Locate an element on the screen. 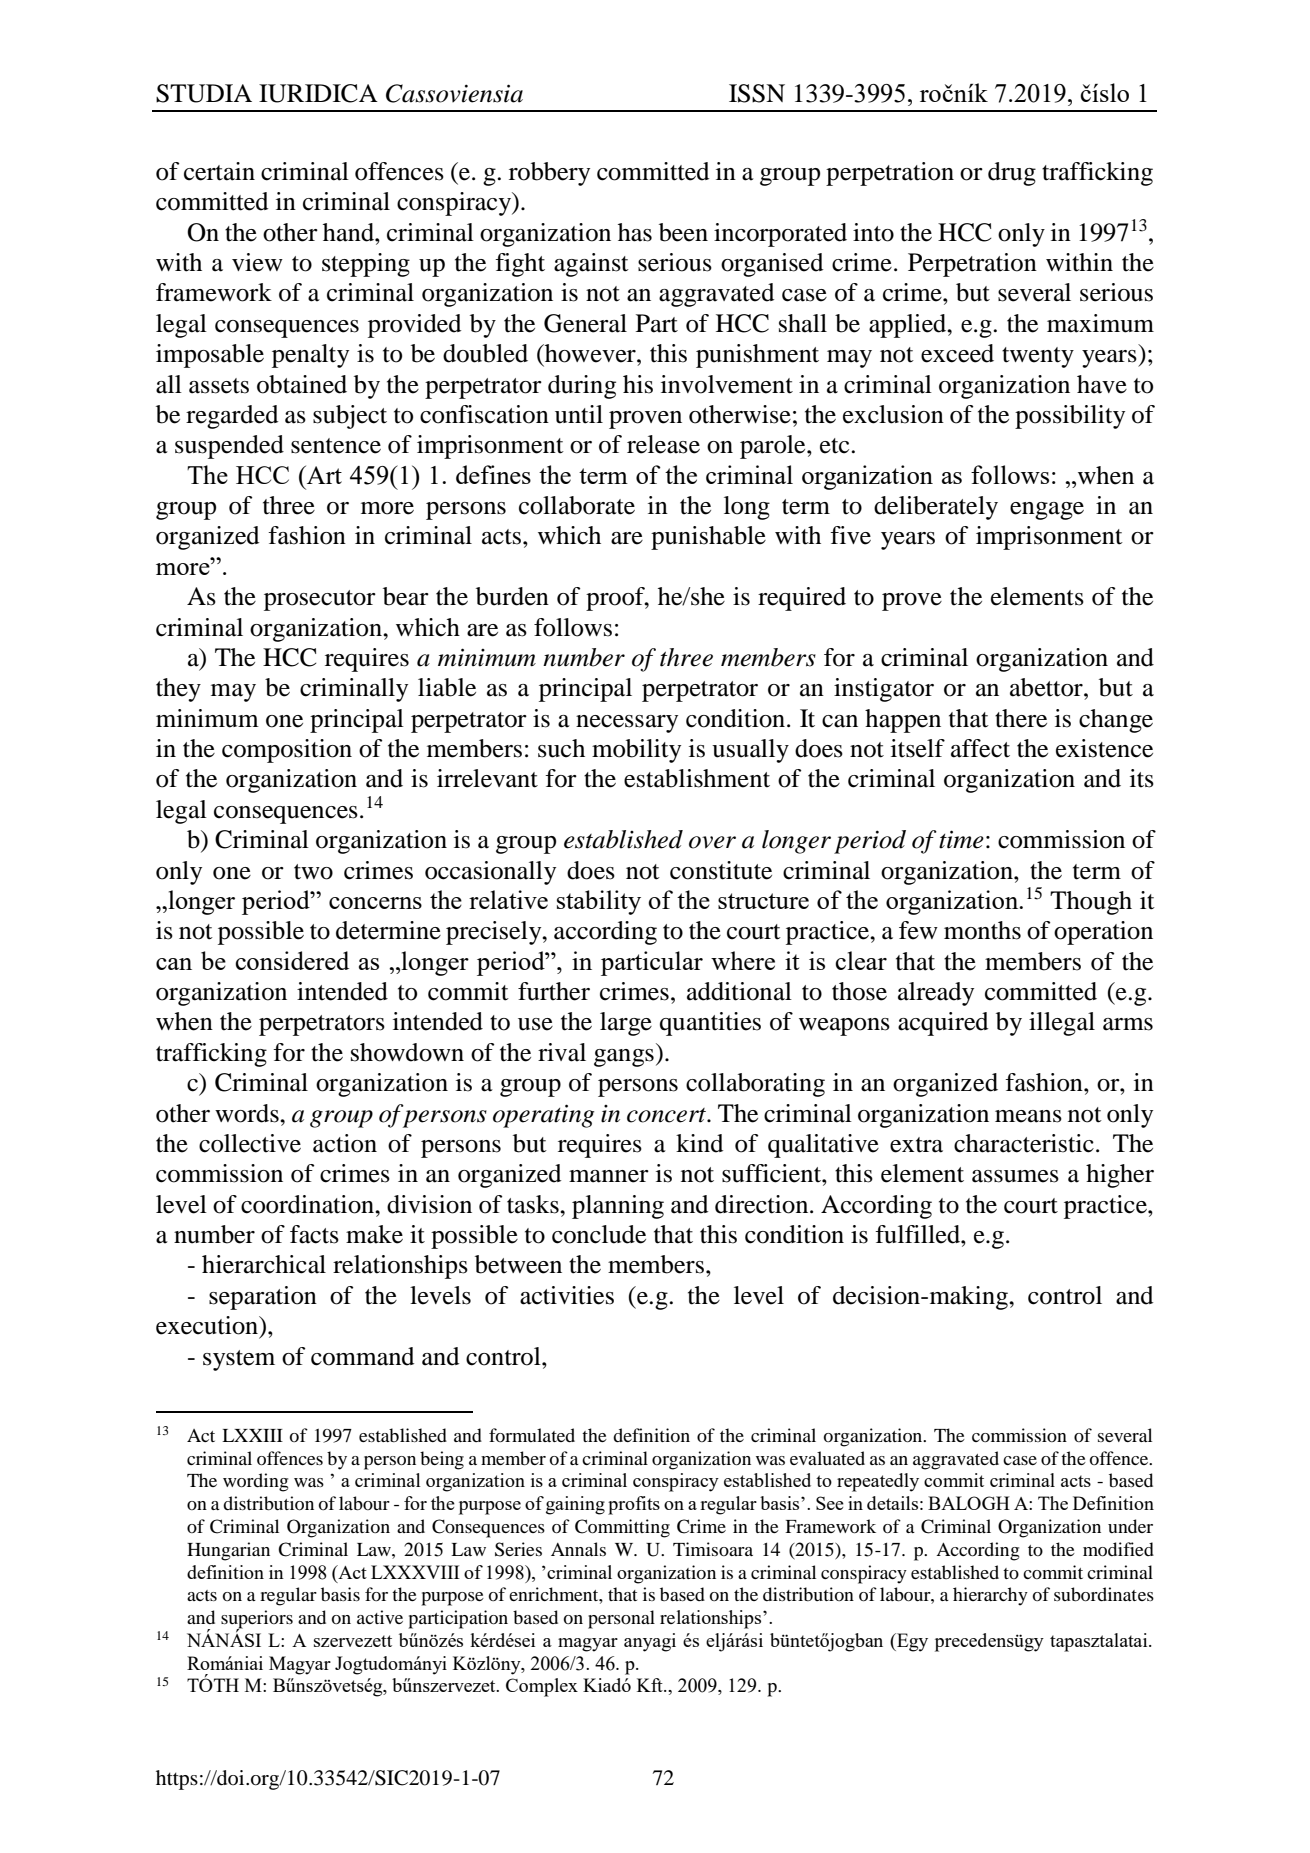  stability is located at coordinates (599, 902).
